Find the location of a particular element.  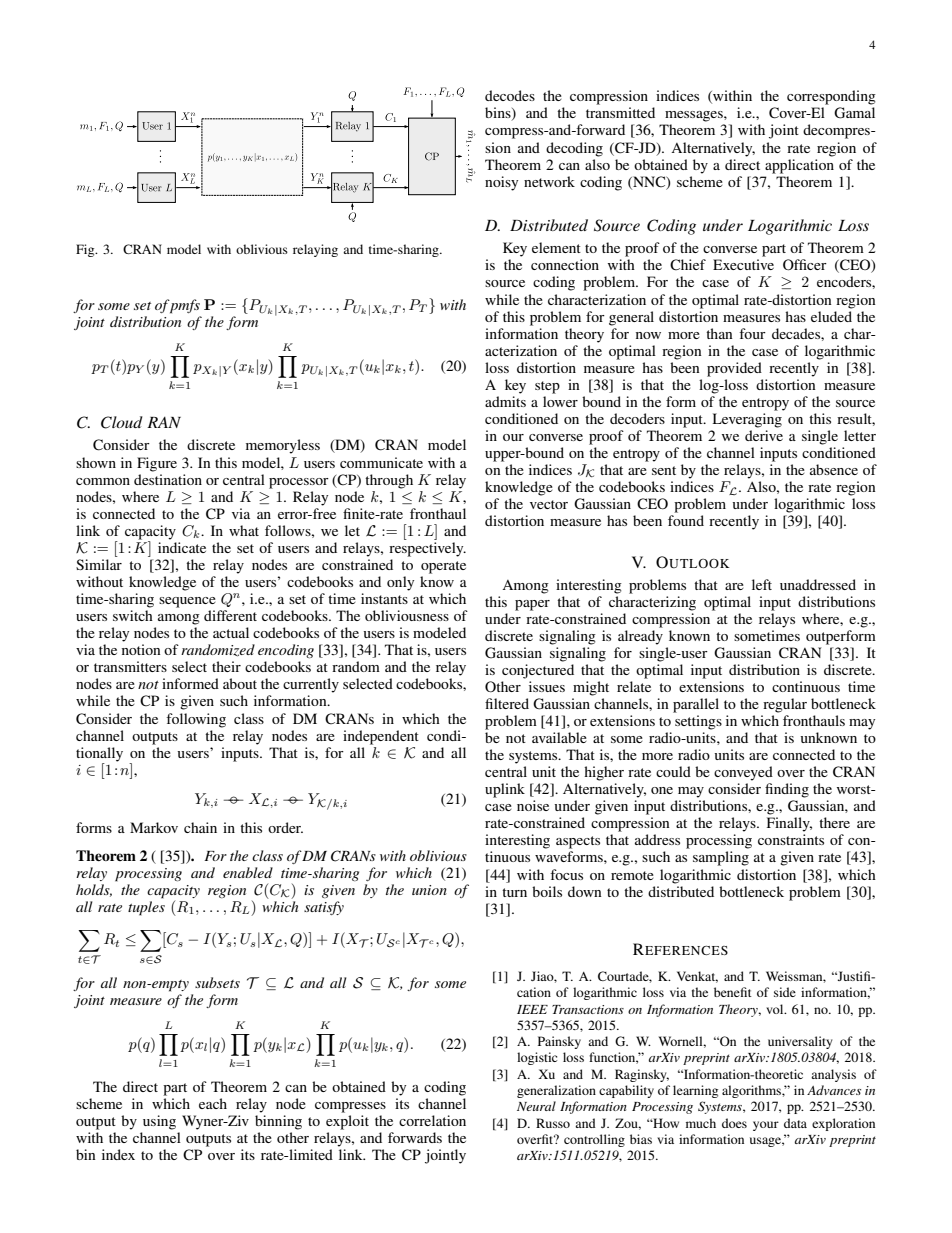

decodes is located at coordinates (510, 95).
